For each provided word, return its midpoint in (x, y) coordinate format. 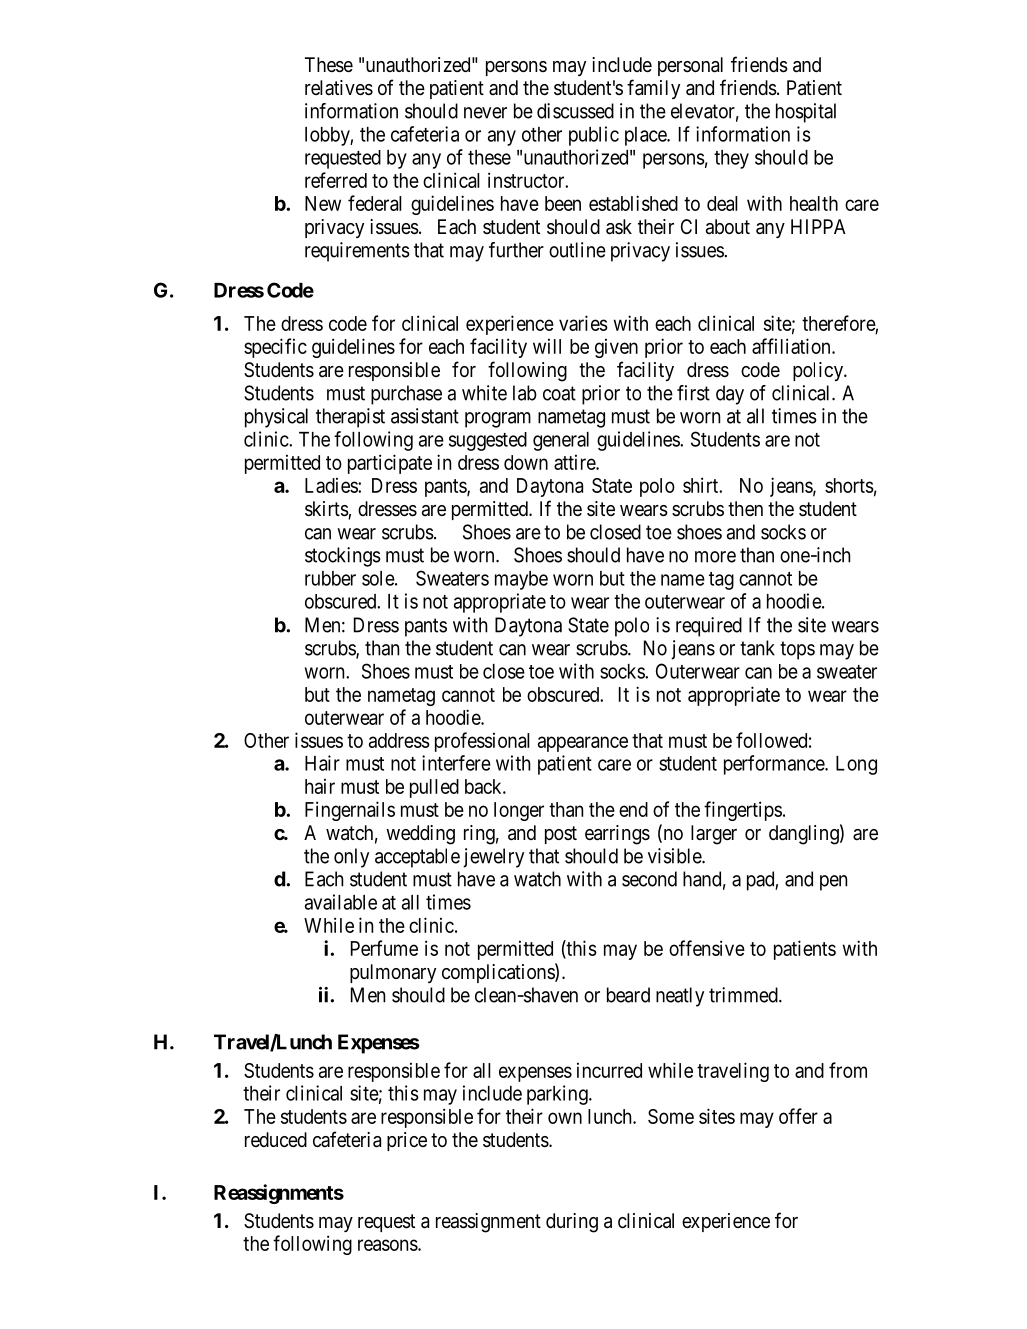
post (561, 835)
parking (558, 1095)
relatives (339, 88)
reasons (388, 1245)
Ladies (332, 485)
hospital (806, 113)
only (351, 858)
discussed (575, 111)
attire (575, 462)
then (745, 508)
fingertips (743, 811)
